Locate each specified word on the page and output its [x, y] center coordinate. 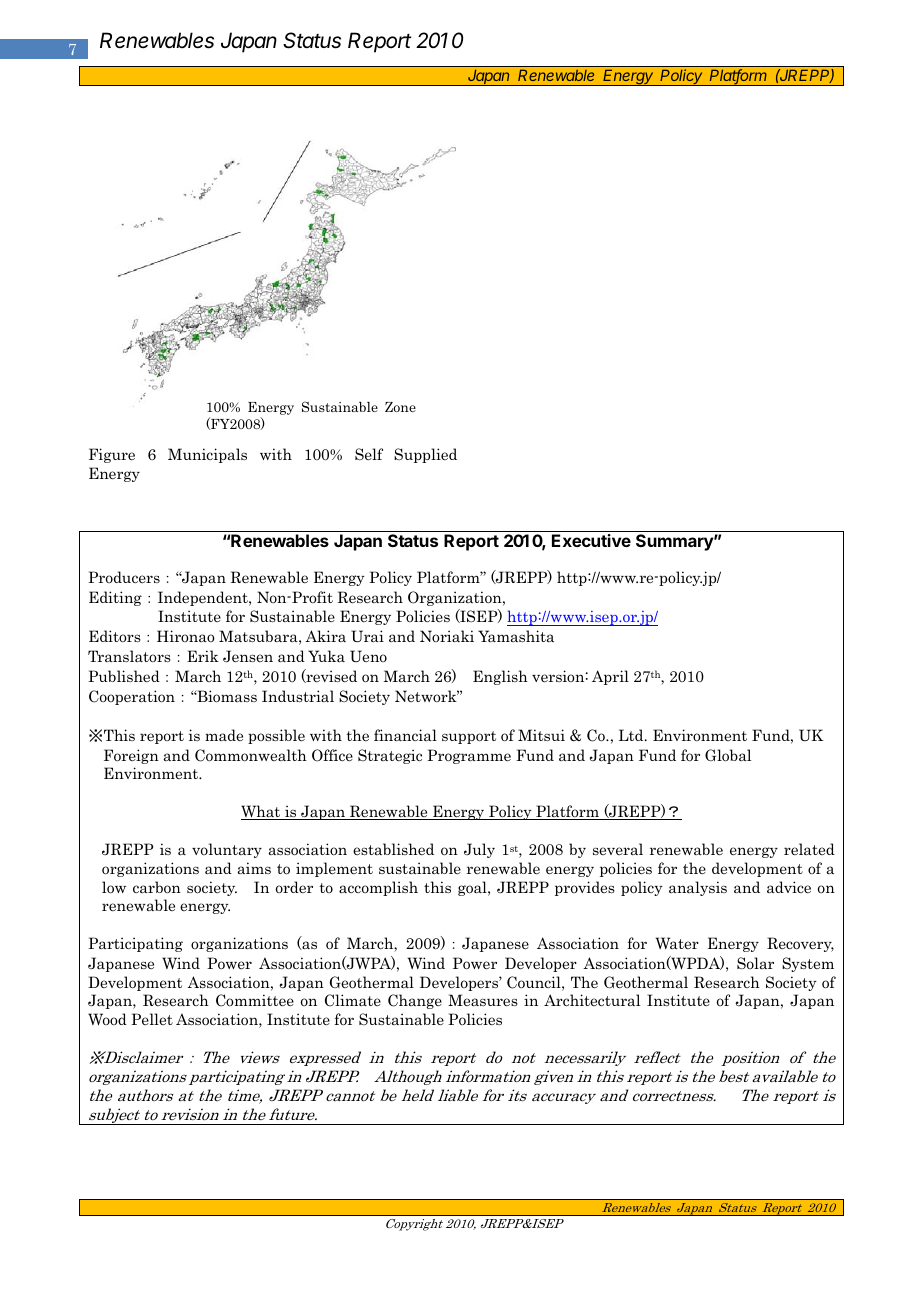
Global [728, 755]
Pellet [152, 1019]
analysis [698, 888]
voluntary [227, 850]
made [224, 735]
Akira [325, 636]
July [479, 850]
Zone [400, 407]
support [469, 737]
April [610, 677]
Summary [675, 542]
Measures [483, 1000]
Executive [591, 540]
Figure [112, 455]
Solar [755, 963]
